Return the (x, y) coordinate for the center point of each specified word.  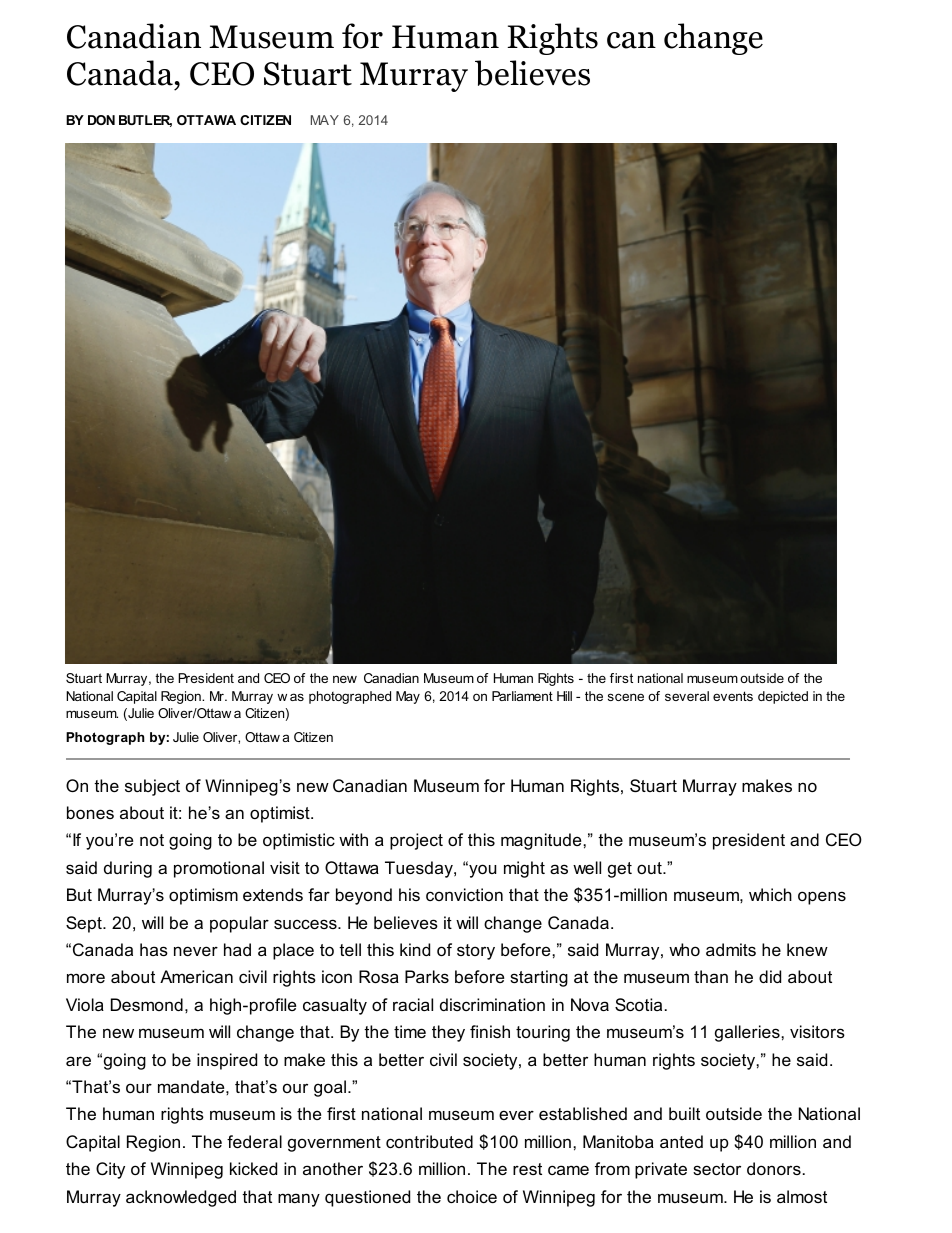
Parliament (522, 696)
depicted (783, 697)
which (770, 894)
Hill (564, 696)
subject (152, 787)
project (416, 841)
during (128, 869)
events (733, 696)
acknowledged (181, 1198)
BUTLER (145, 121)
